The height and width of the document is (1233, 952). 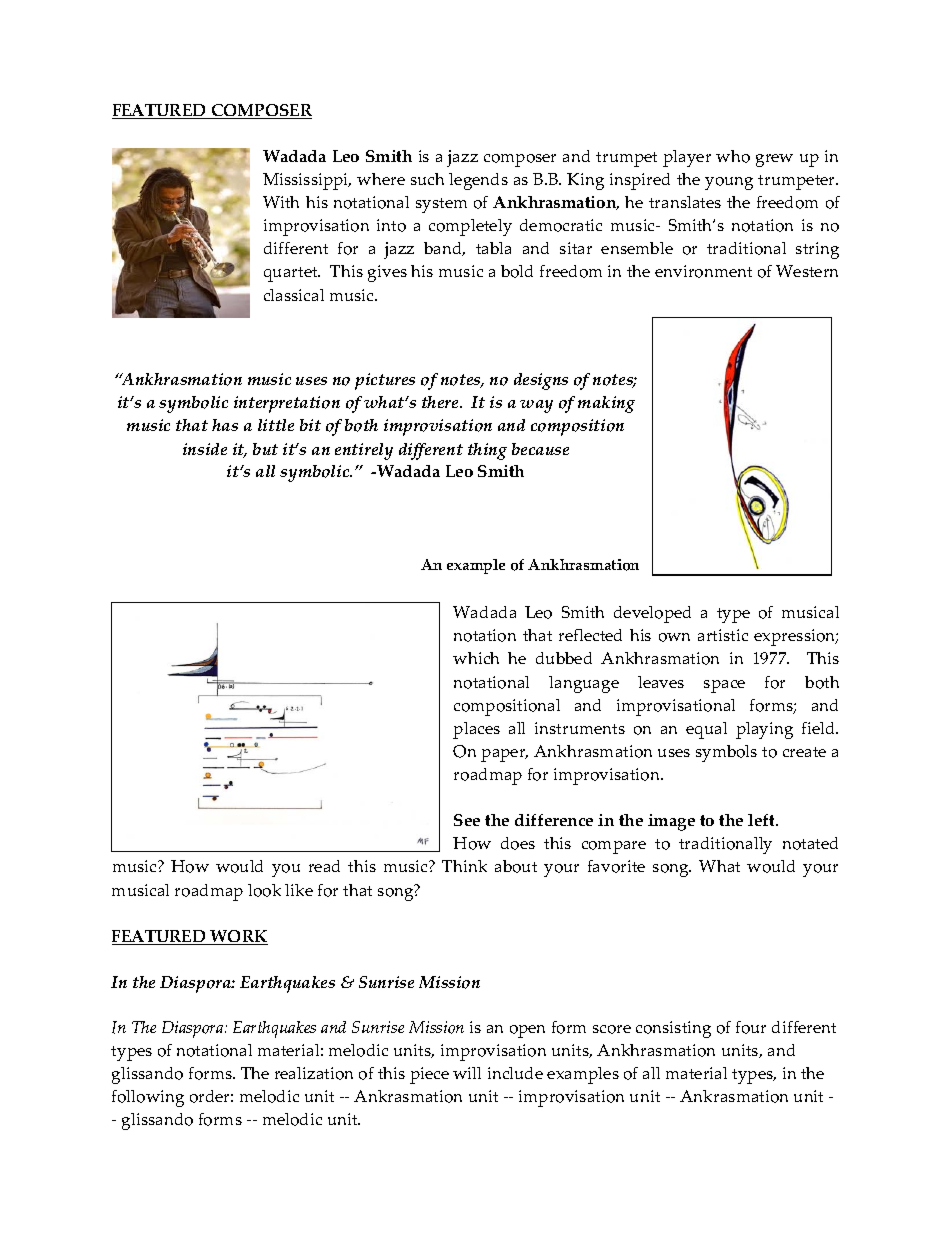 I want to click on realization, so click(x=314, y=1073).
